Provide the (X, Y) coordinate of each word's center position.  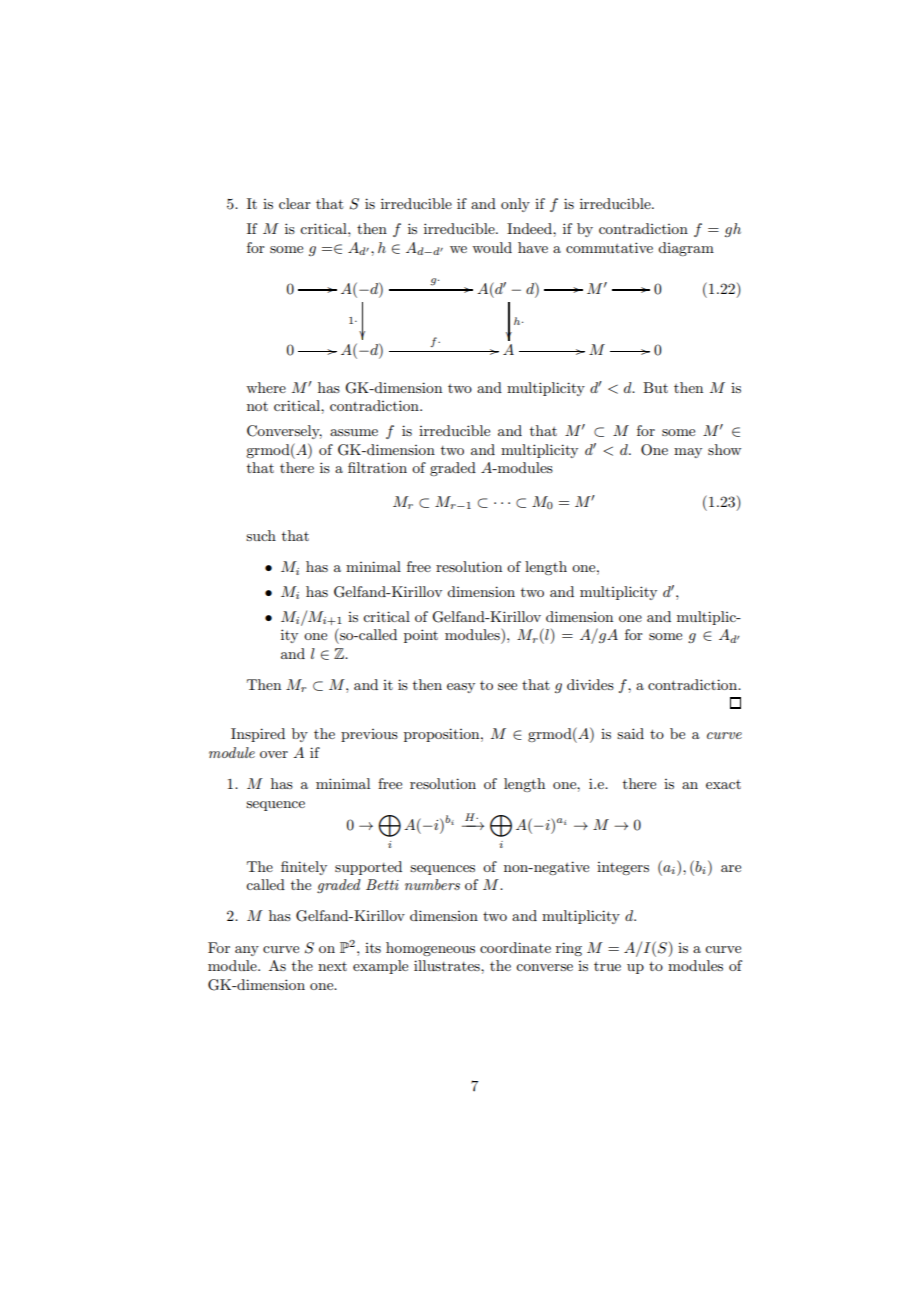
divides (590, 684)
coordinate (515, 947)
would (492, 247)
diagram (686, 249)
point (421, 636)
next (332, 966)
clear (295, 203)
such (261, 535)
